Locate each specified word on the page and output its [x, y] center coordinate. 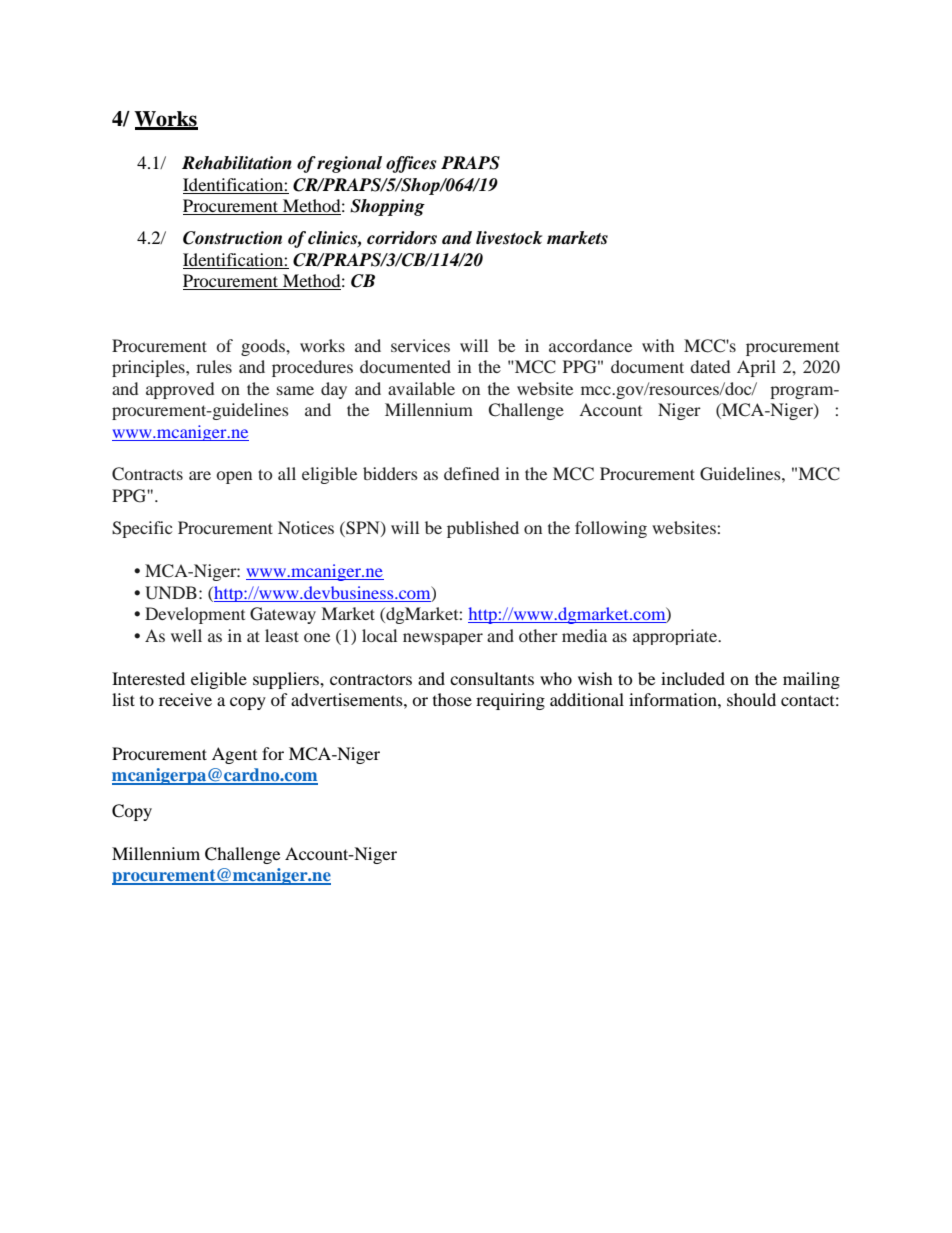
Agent [234, 755]
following [611, 529]
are [200, 475]
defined [471, 473]
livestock [509, 238]
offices [411, 164]
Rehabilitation [237, 163]
